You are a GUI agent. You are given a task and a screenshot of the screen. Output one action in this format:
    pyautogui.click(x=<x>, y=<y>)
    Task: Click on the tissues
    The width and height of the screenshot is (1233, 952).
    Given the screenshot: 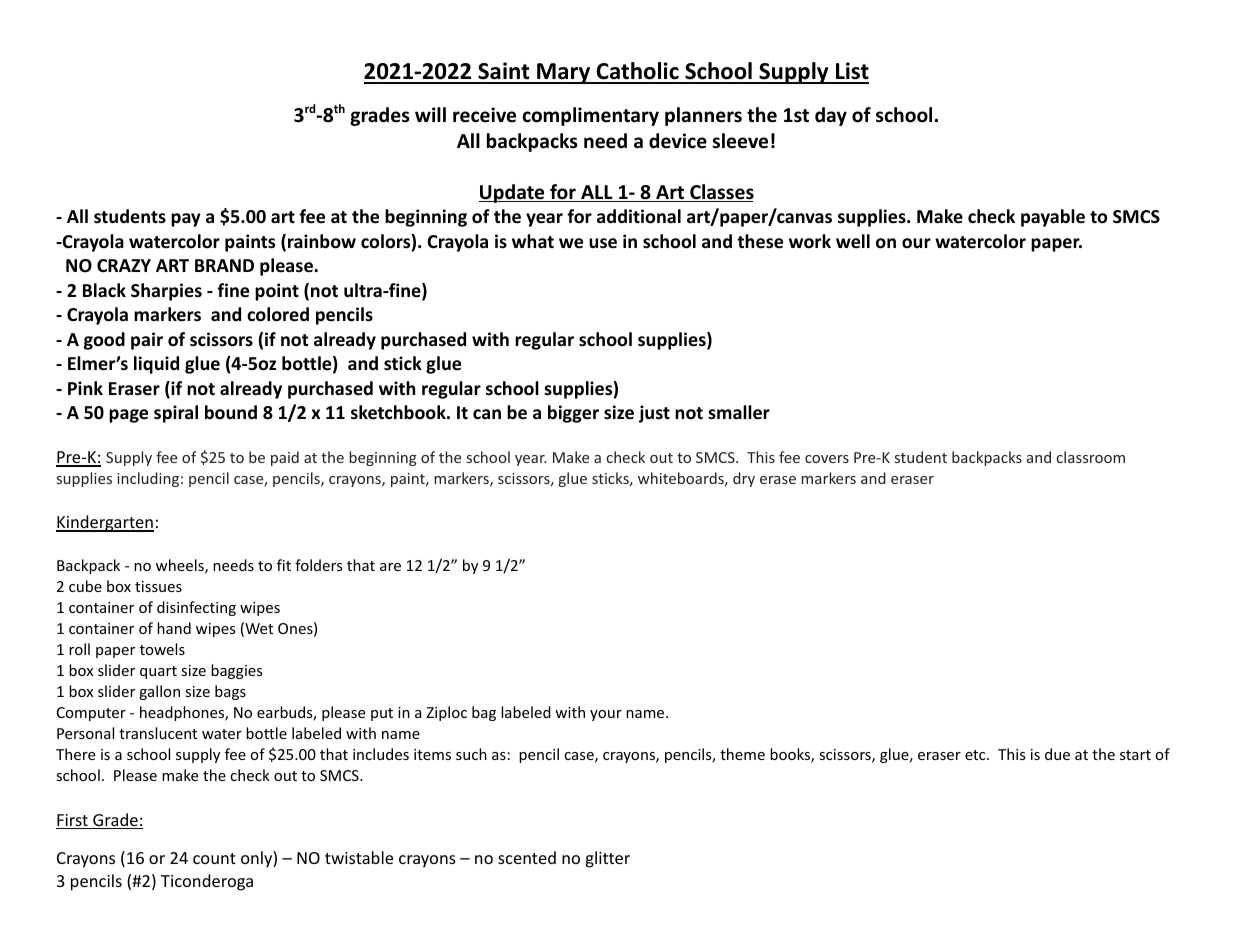 What is the action you would take?
    pyautogui.click(x=158, y=586)
